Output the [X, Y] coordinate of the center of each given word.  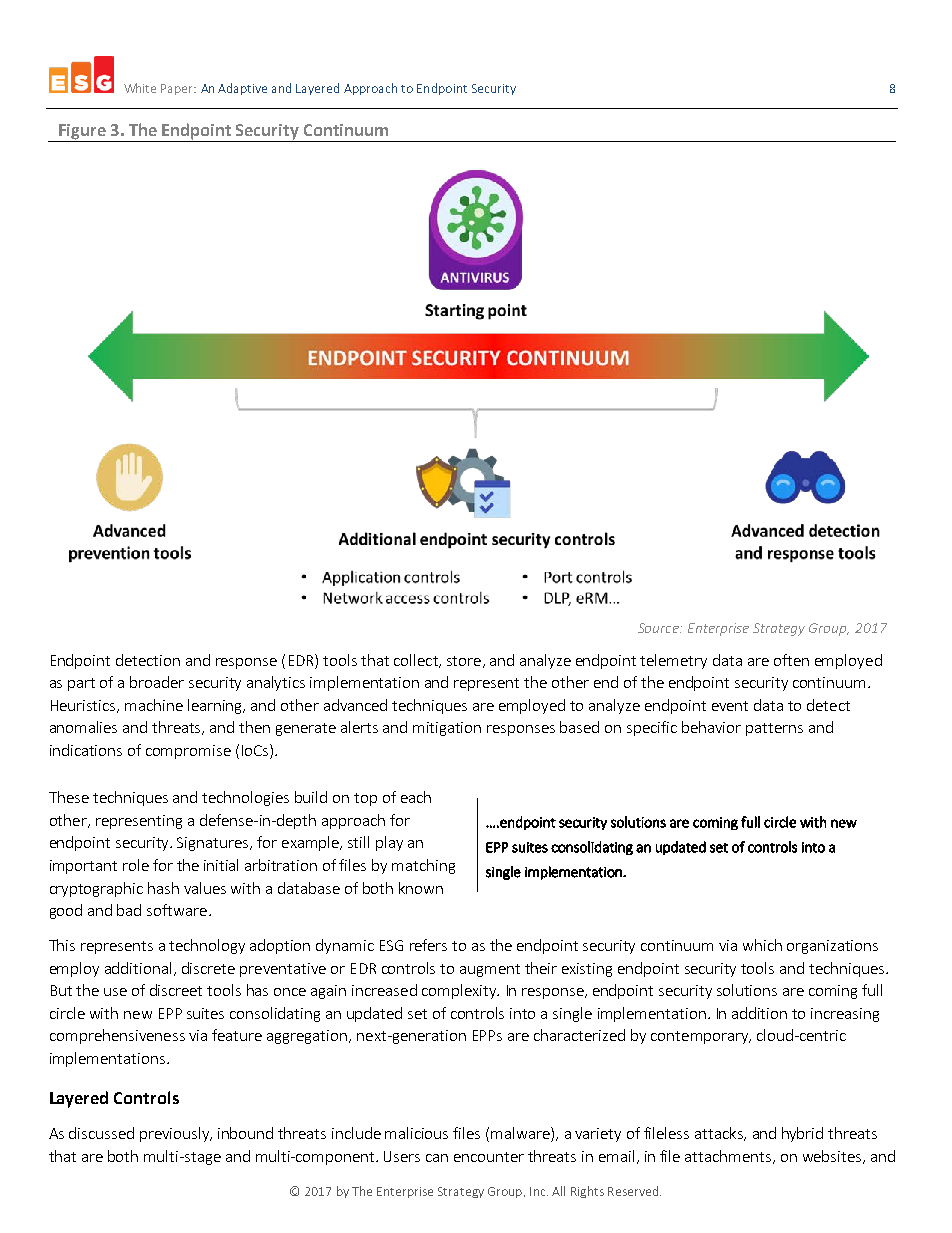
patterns [774, 729]
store [464, 661]
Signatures [214, 844]
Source [659, 628]
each [416, 797]
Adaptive [242, 89]
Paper [178, 89]
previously [175, 1134]
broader [157, 682]
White [140, 88]
